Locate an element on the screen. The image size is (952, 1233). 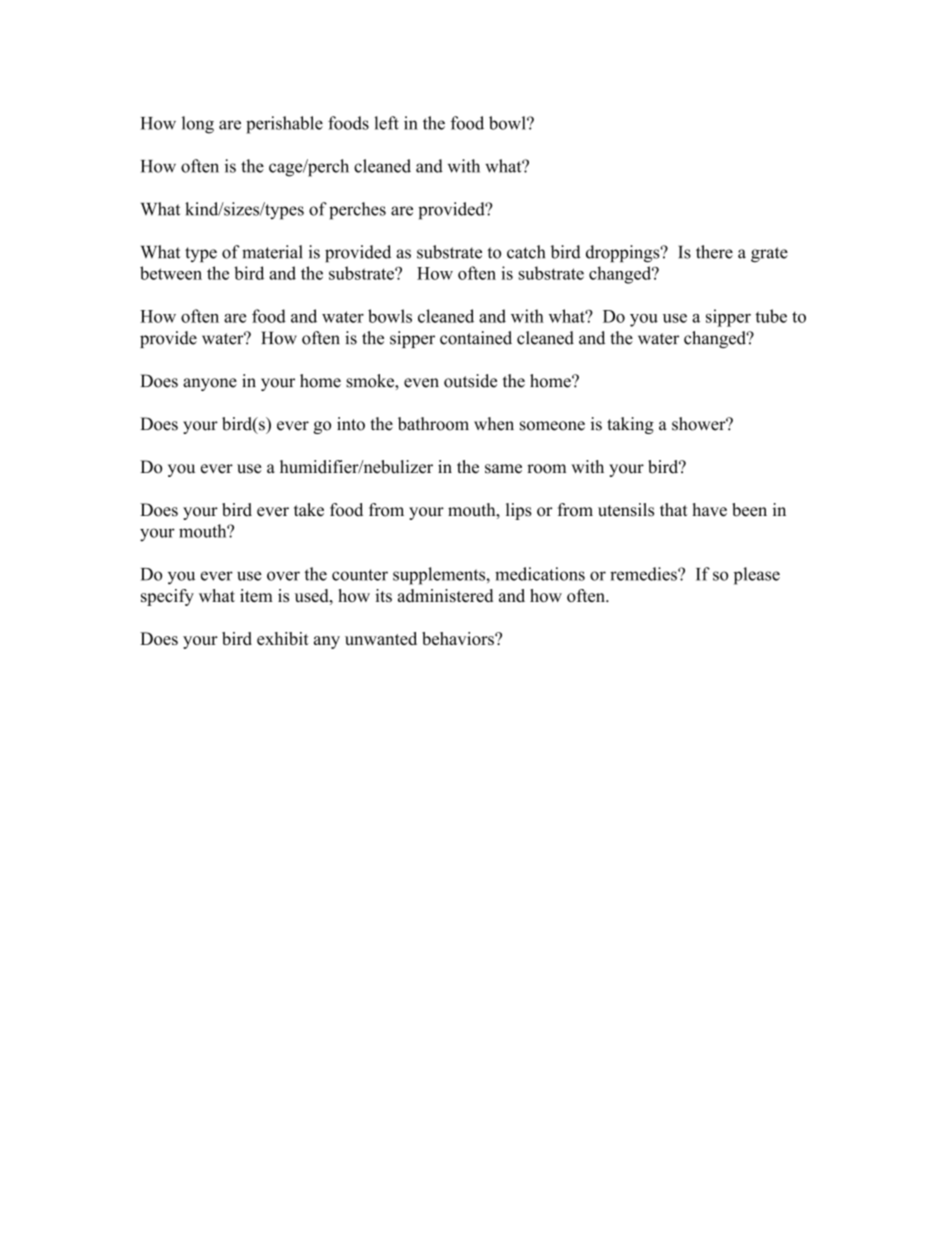
take is located at coordinates (309, 510).
